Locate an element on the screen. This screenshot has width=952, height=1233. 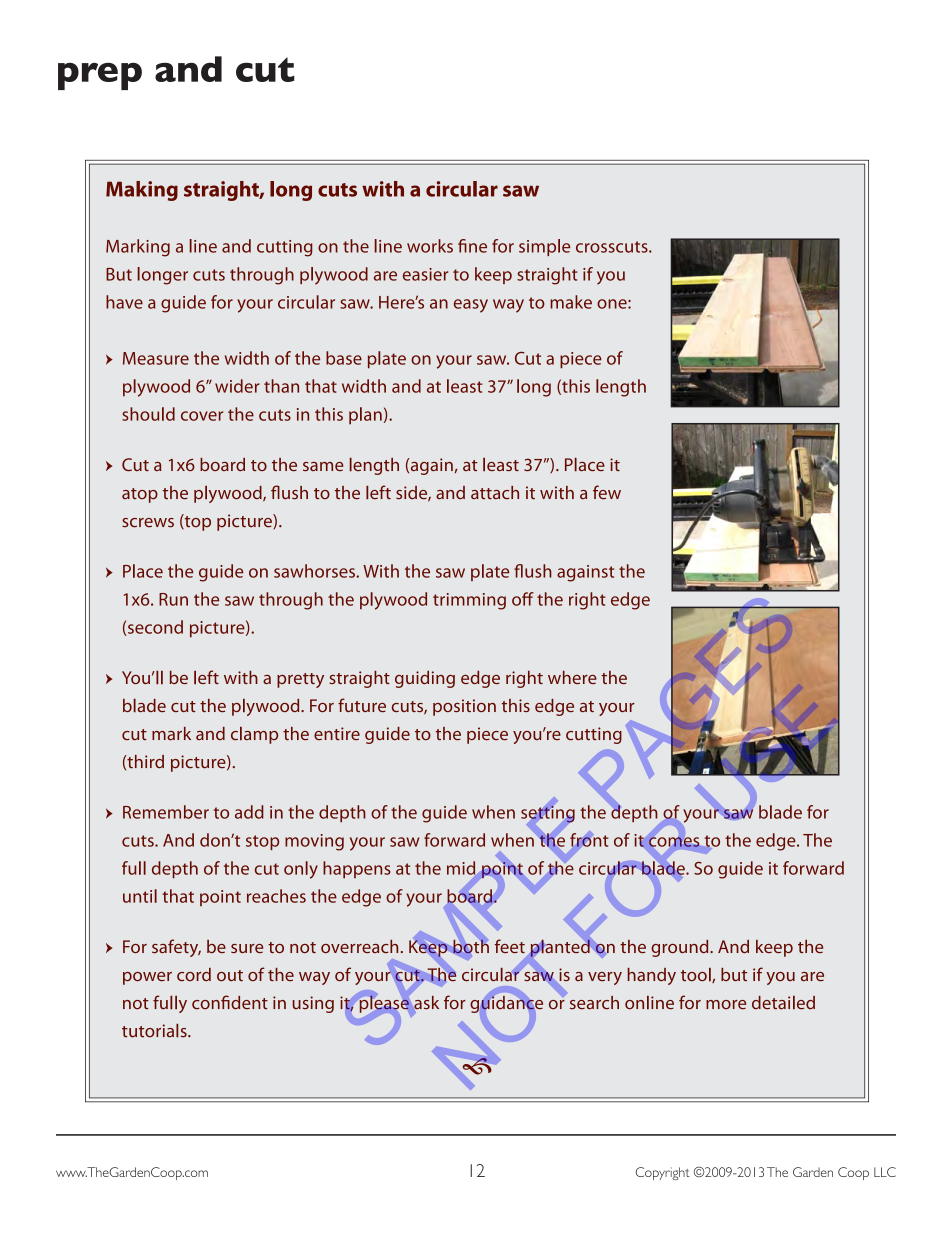
wider is located at coordinates (237, 386).
